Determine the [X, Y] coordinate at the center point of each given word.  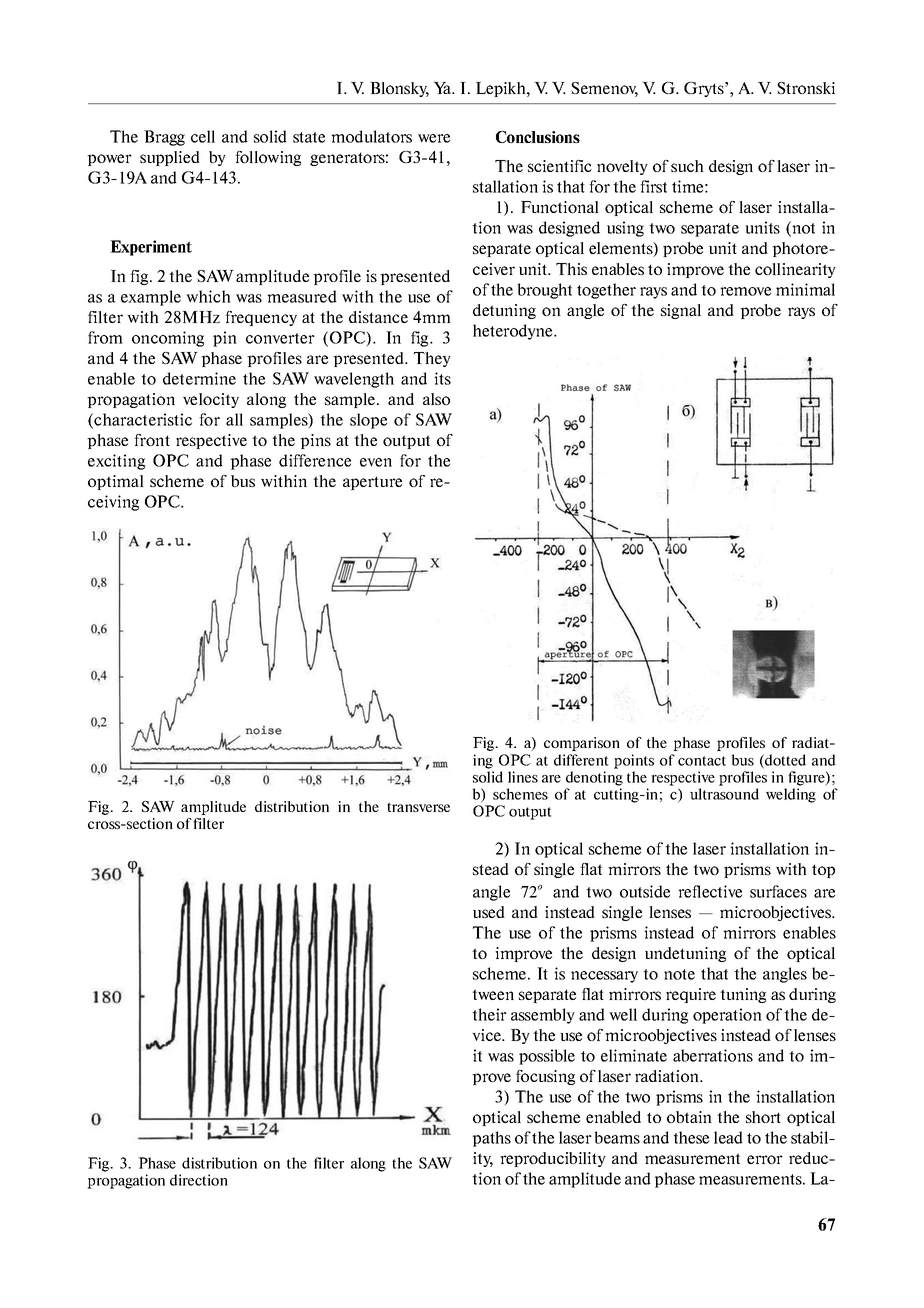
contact [702, 761]
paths [491, 1139]
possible [547, 1057]
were [434, 138]
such [687, 166]
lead [728, 1137]
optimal [116, 482]
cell [203, 136]
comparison [582, 744]
